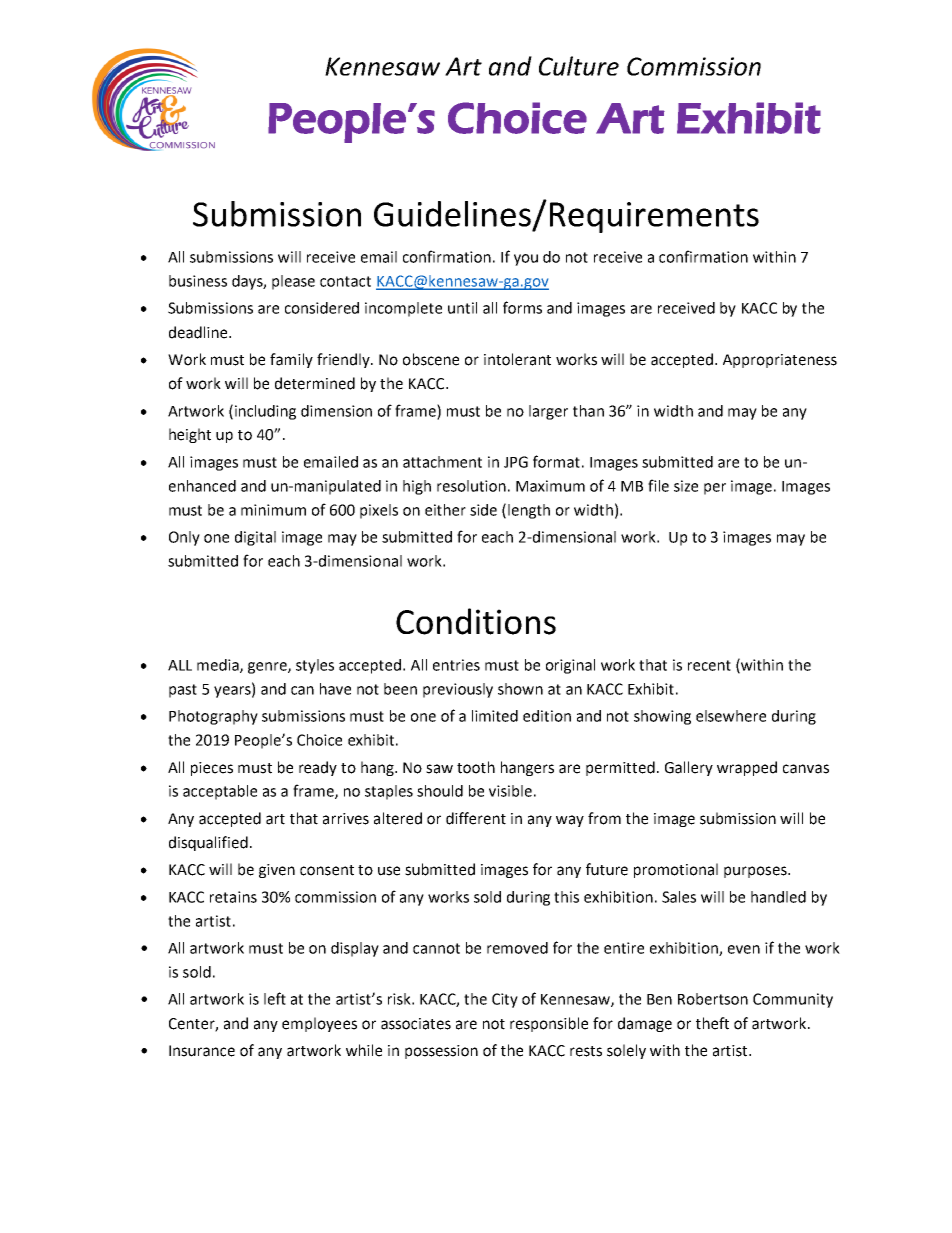  What do you see at coordinates (780, 361) in the image?
I see `Appropriateness` at bounding box center [780, 361].
